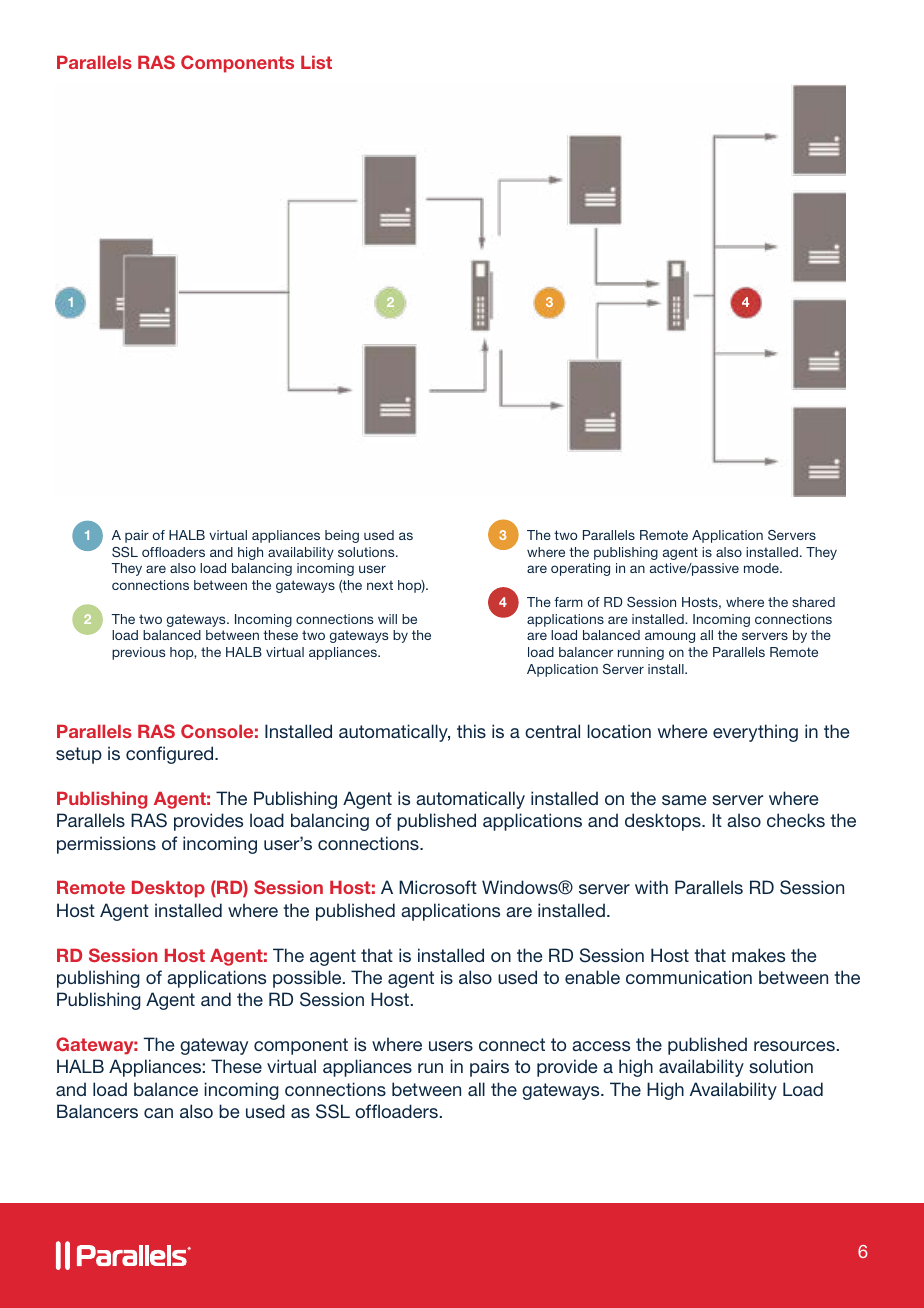 This page has width=924, height=1308. What do you see at coordinates (380, 585) in the page?
I see `next` at bounding box center [380, 585].
